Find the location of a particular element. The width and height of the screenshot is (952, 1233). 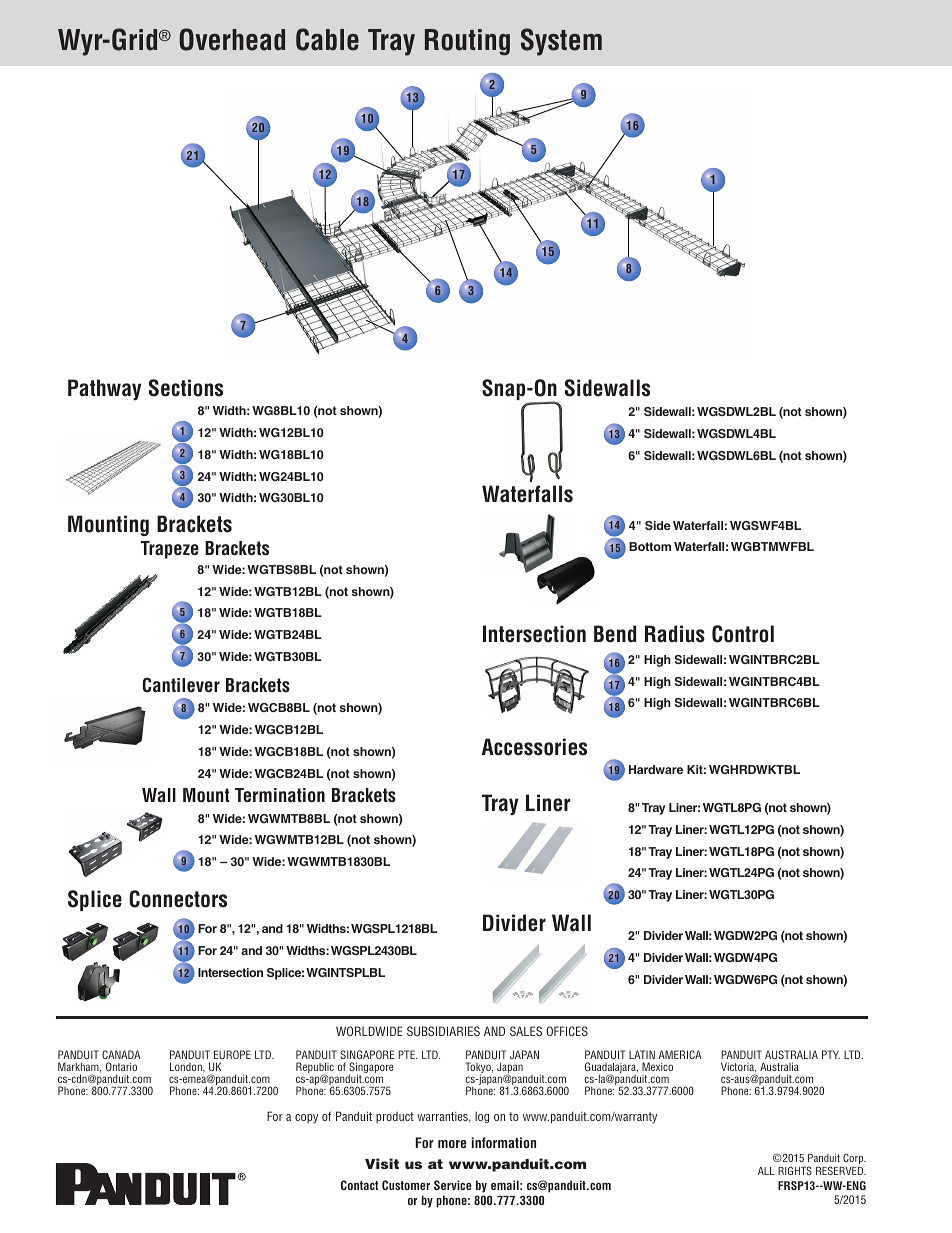

information is located at coordinates (504, 1142).
